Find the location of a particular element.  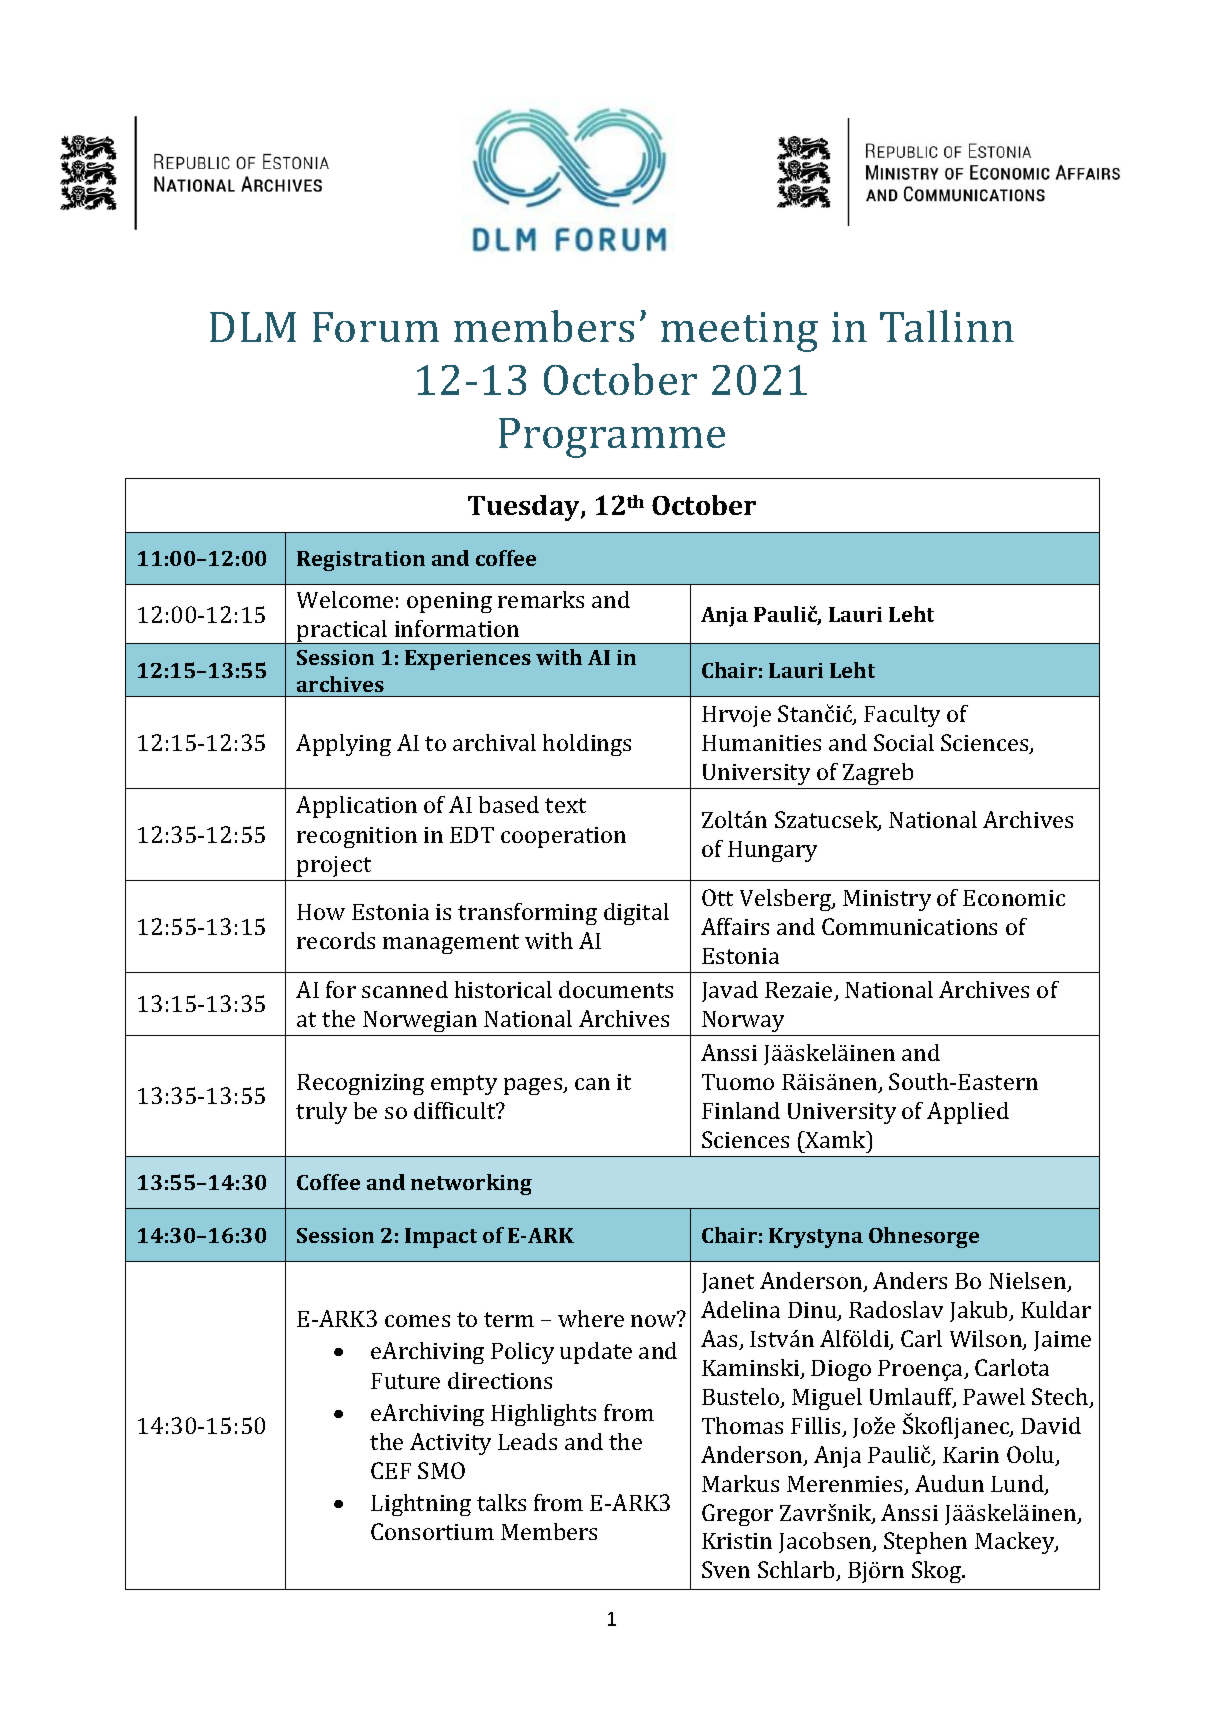

Janet is located at coordinates (728, 1283).
